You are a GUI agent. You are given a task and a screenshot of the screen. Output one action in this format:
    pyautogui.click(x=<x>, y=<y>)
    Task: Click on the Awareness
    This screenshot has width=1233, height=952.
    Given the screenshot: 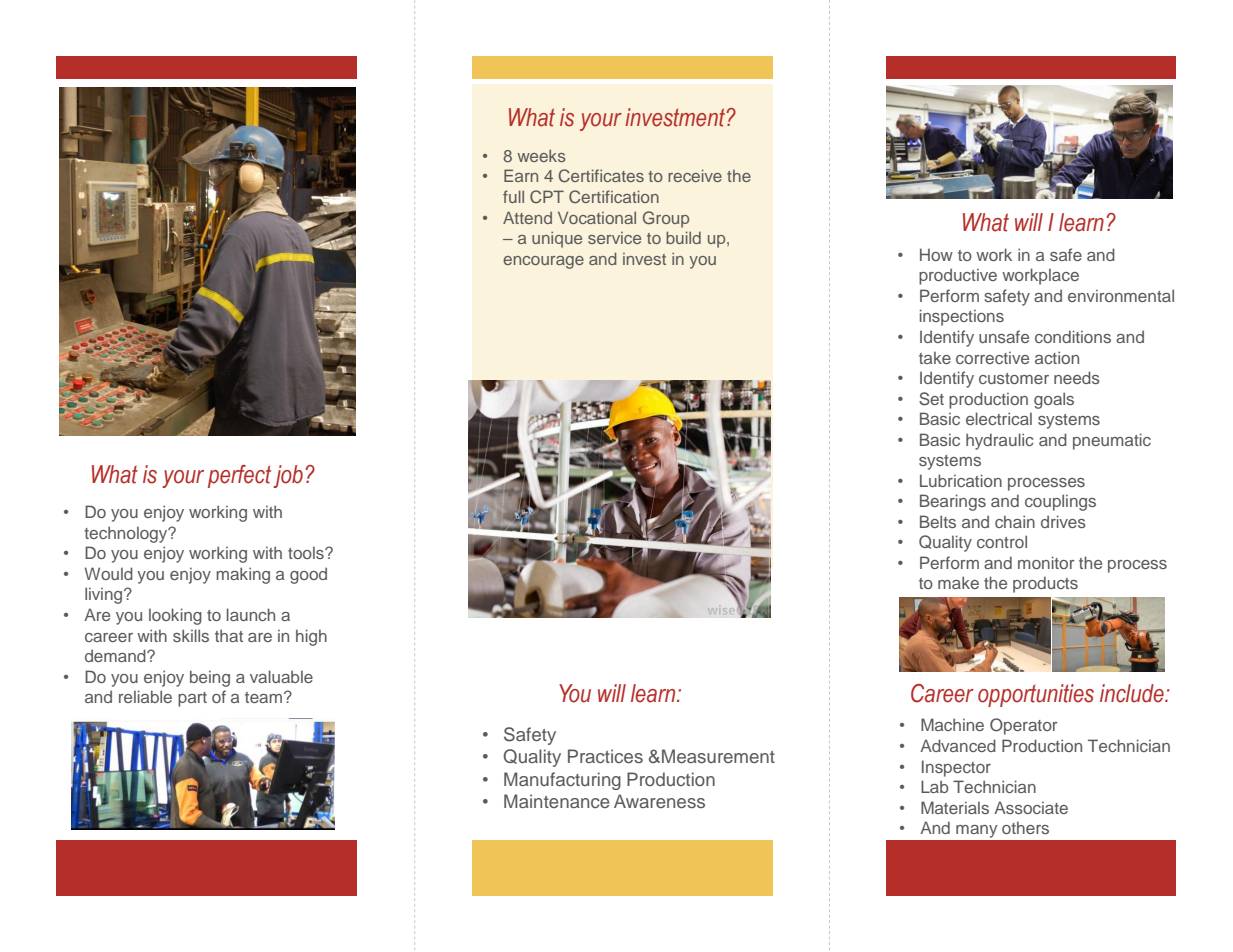 What is the action you would take?
    pyautogui.click(x=659, y=801)
